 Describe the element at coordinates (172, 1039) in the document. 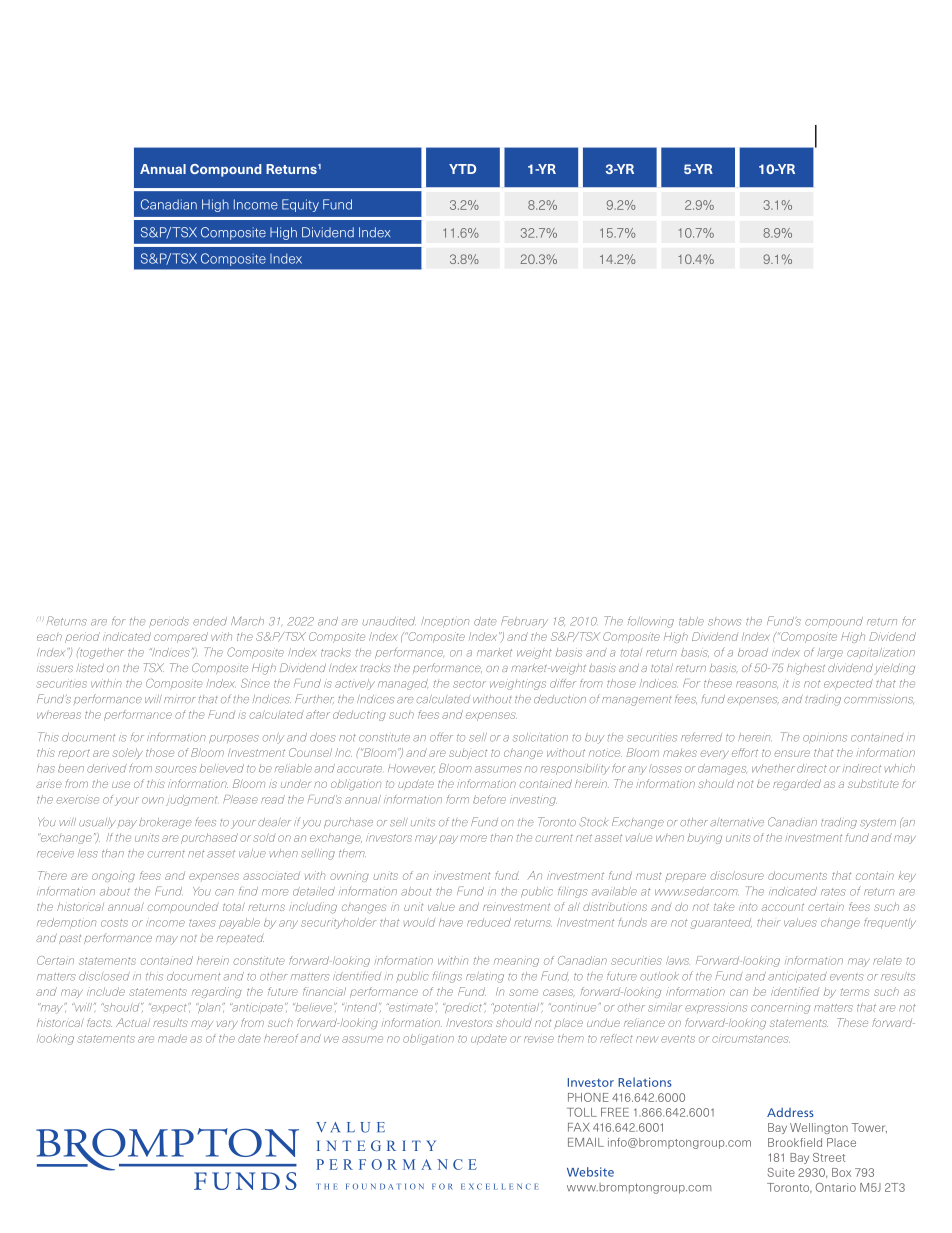

I see `made` at that location.
